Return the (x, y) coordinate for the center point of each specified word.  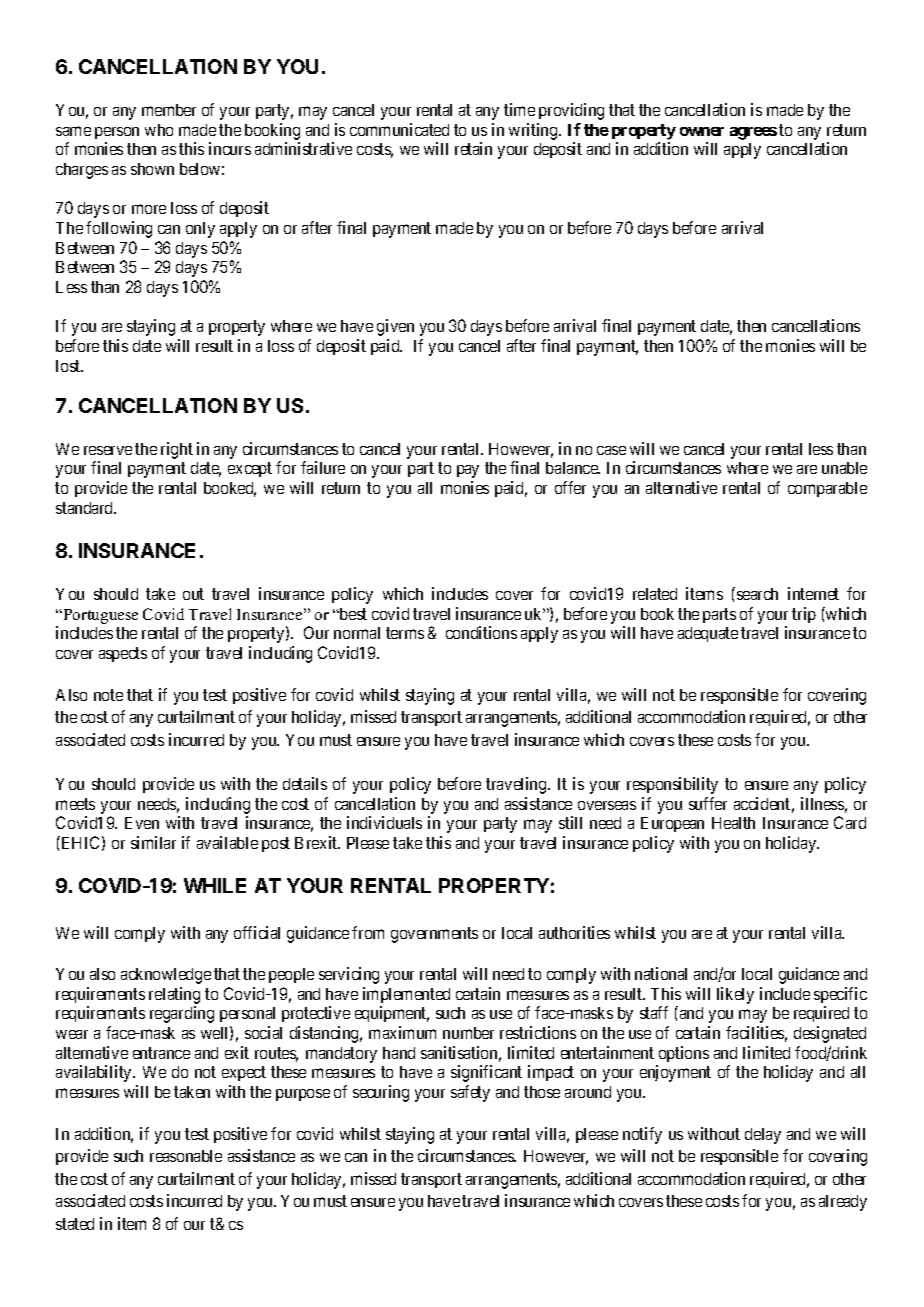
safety (470, 1093)
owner (702, 131)
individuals (384, 822)
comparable (827, 489)
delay (763, 1136)
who (159, 130)
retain (473, 148)
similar (153, 842)
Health (733, 823)
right (177, 450)
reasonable (186, 1156)
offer (570, 487)
